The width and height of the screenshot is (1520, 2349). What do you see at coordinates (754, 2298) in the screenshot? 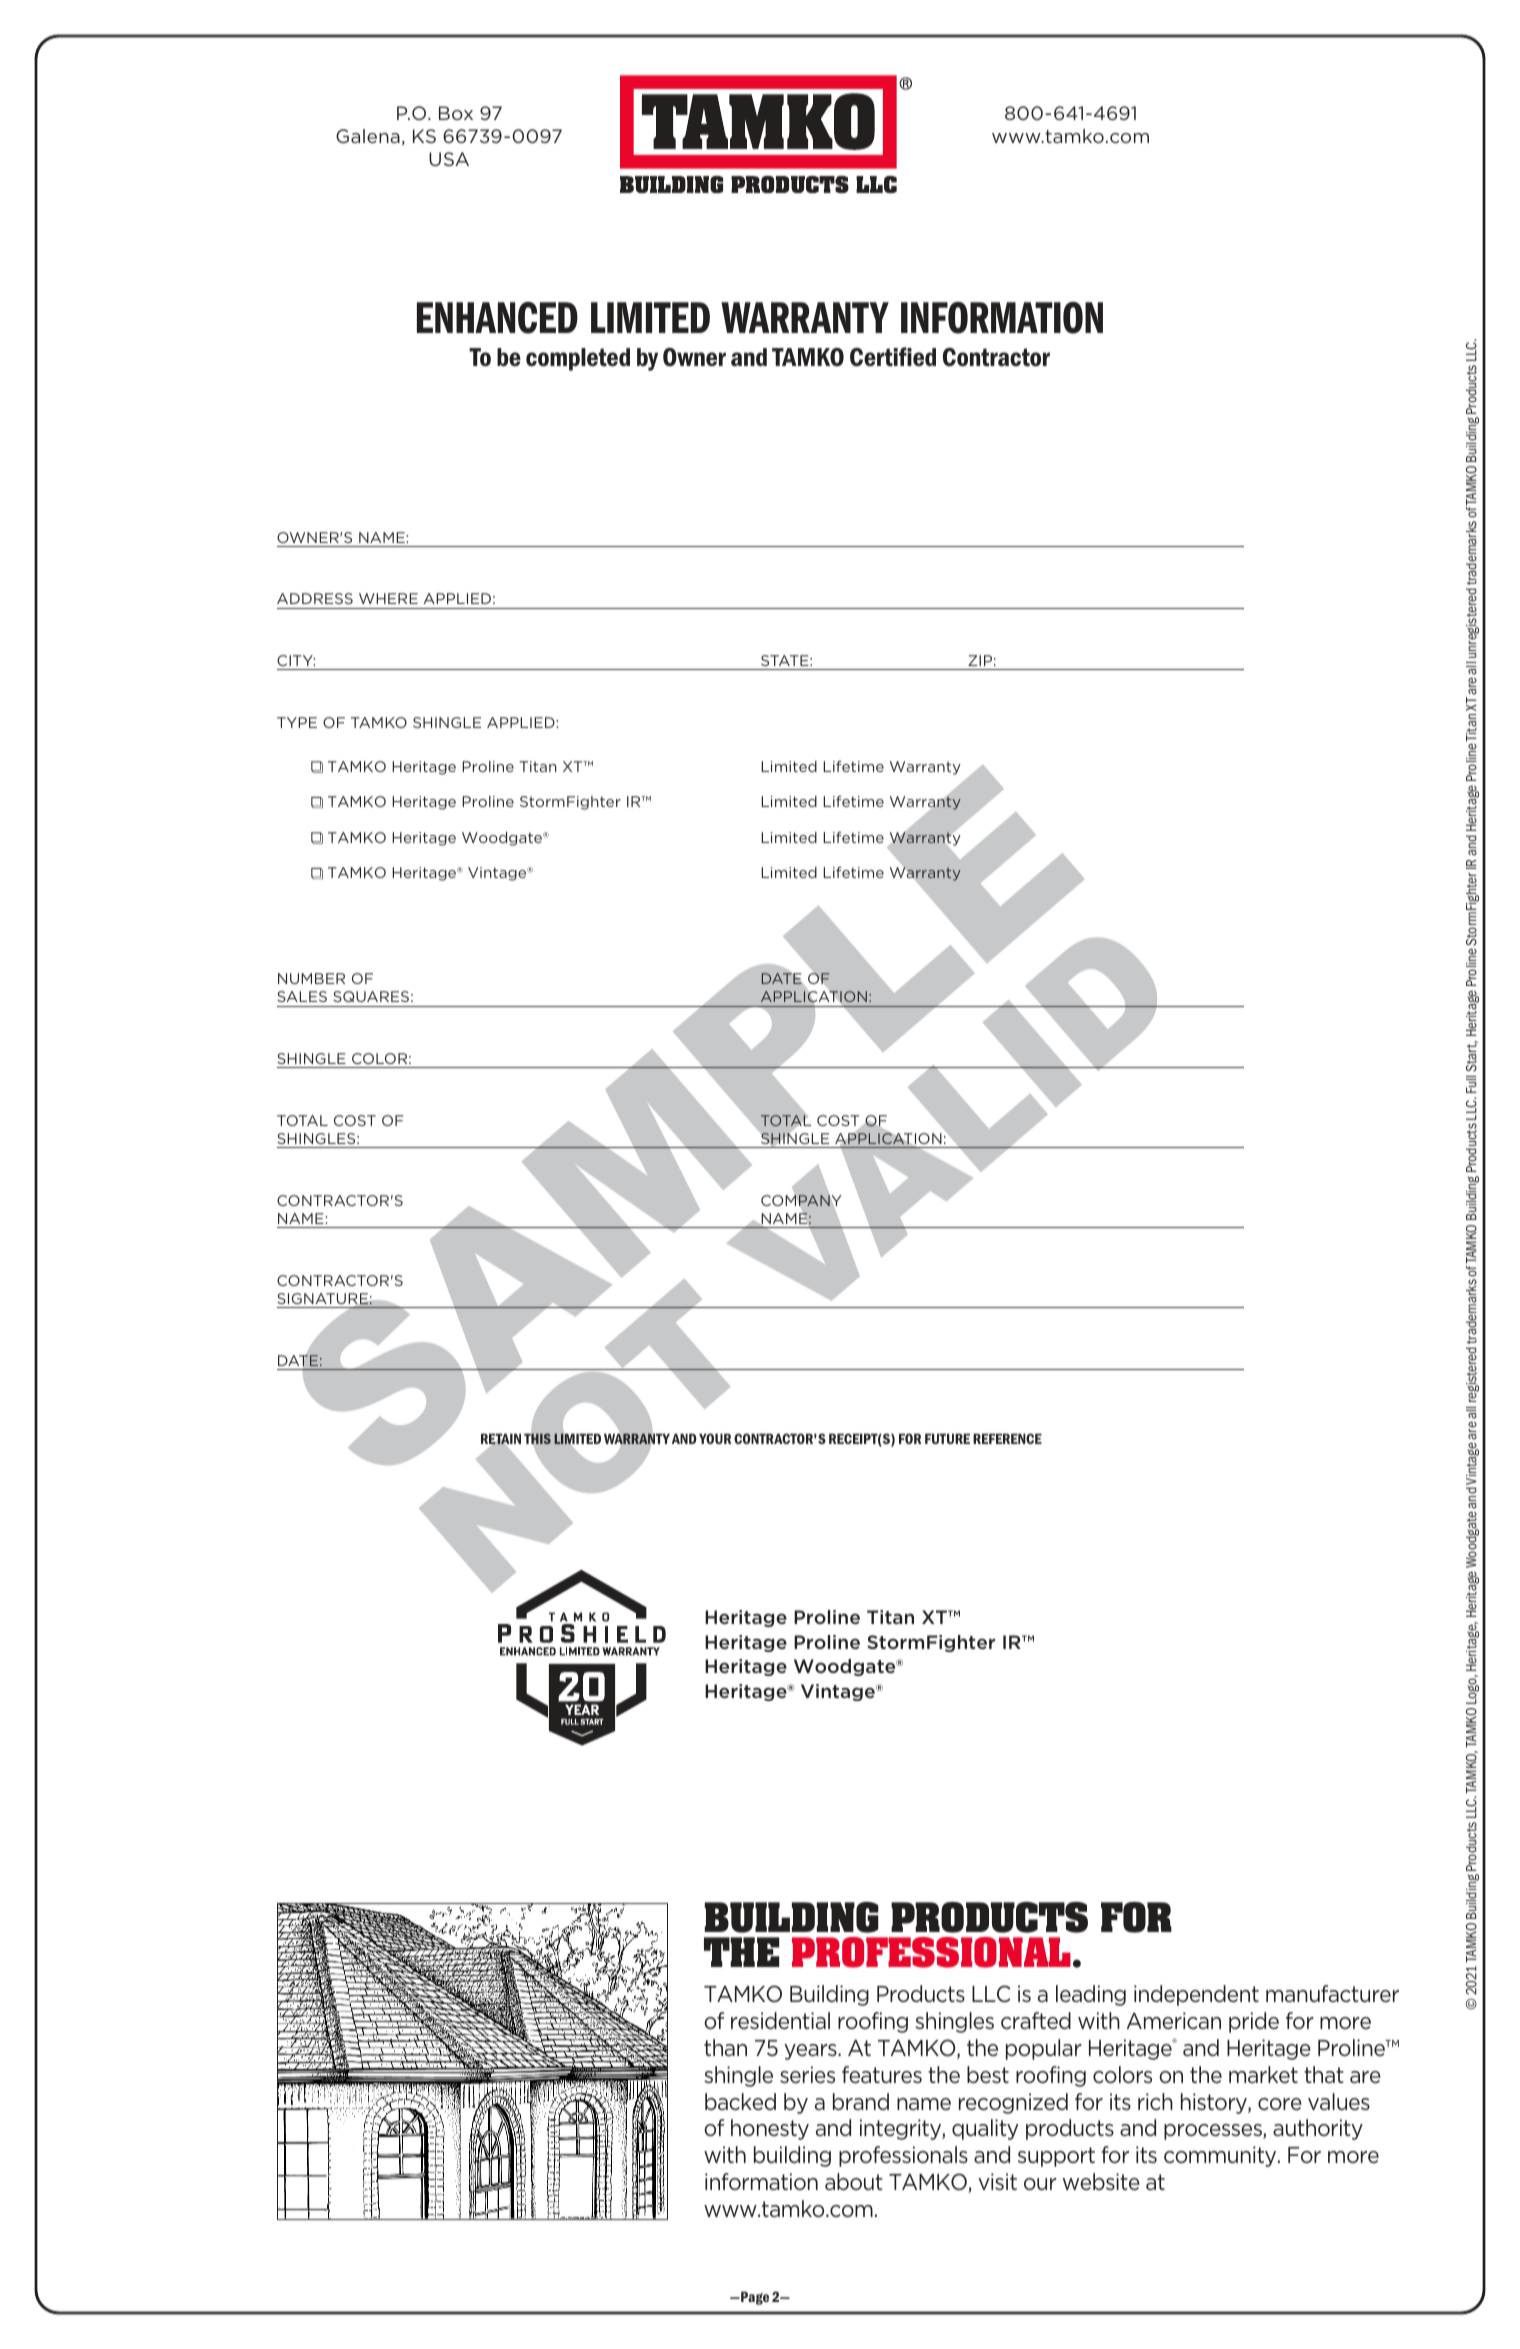
I see `Page` at bounding box center [754, 2298].
